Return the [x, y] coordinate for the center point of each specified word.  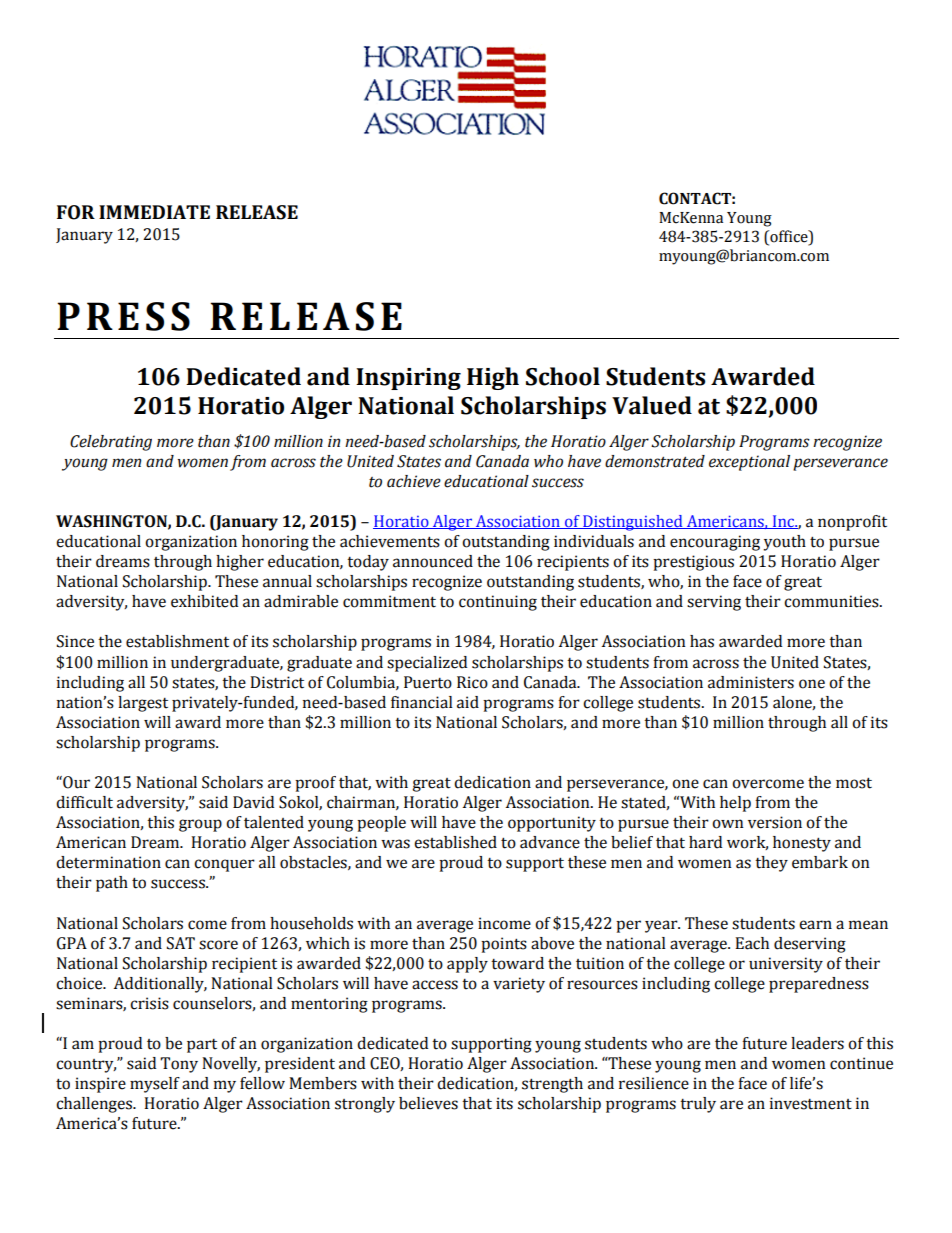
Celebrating [111, 443]
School [563, 376]
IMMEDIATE [154, 212]
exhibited [204, 601]
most [854, 783]
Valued [652, 405]
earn [815, 925]
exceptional [749, 463]
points [504, 945]
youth [784, 543]
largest [143, 704]
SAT [181, 943]
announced [433, 561]
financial [422, 702]
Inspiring [408, 379]
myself [155, 1085]
